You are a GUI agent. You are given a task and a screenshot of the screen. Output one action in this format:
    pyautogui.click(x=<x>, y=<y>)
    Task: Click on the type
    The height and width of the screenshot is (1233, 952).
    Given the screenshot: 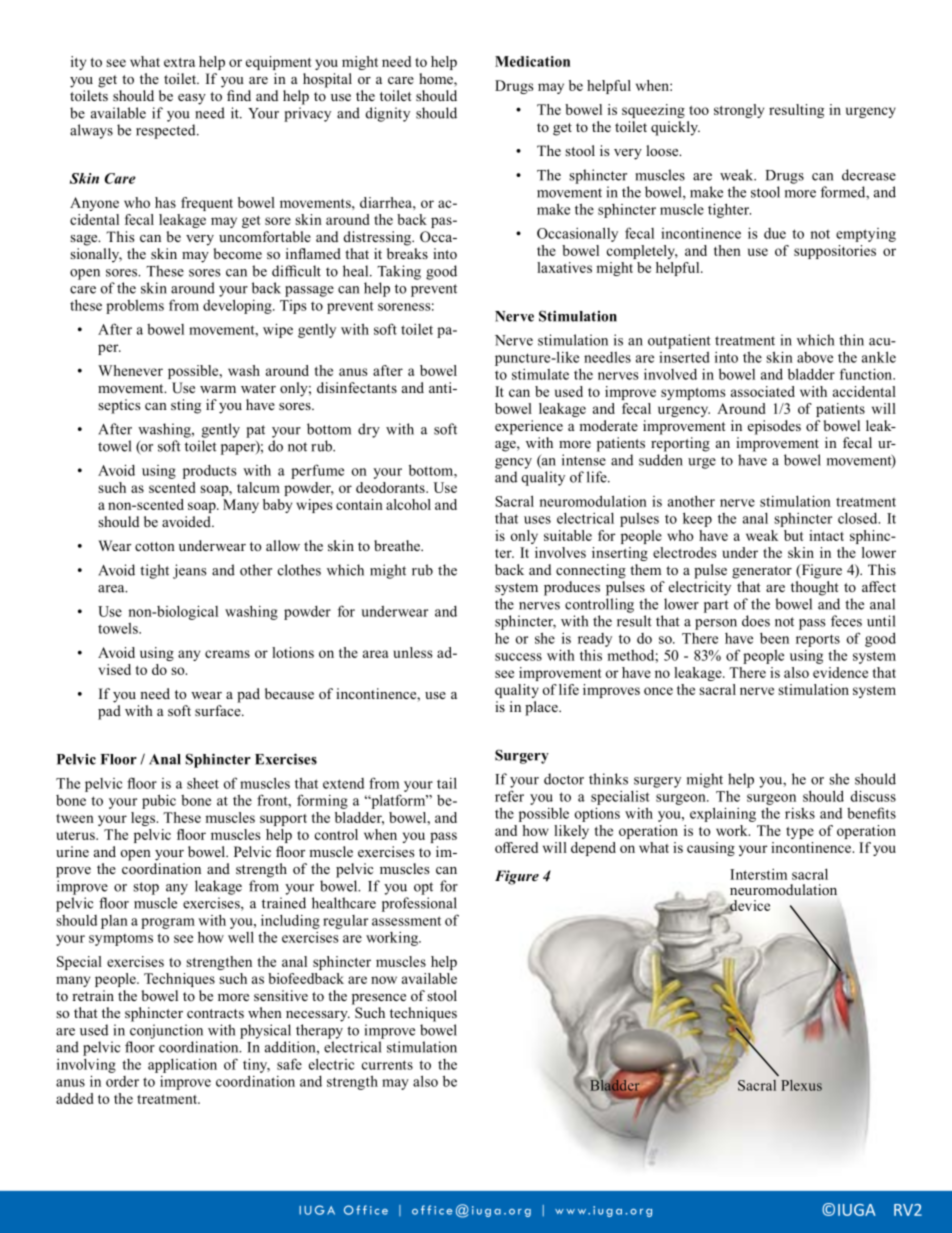 What is the action you would take?
    pyautogui.click(x=800, y=833)
